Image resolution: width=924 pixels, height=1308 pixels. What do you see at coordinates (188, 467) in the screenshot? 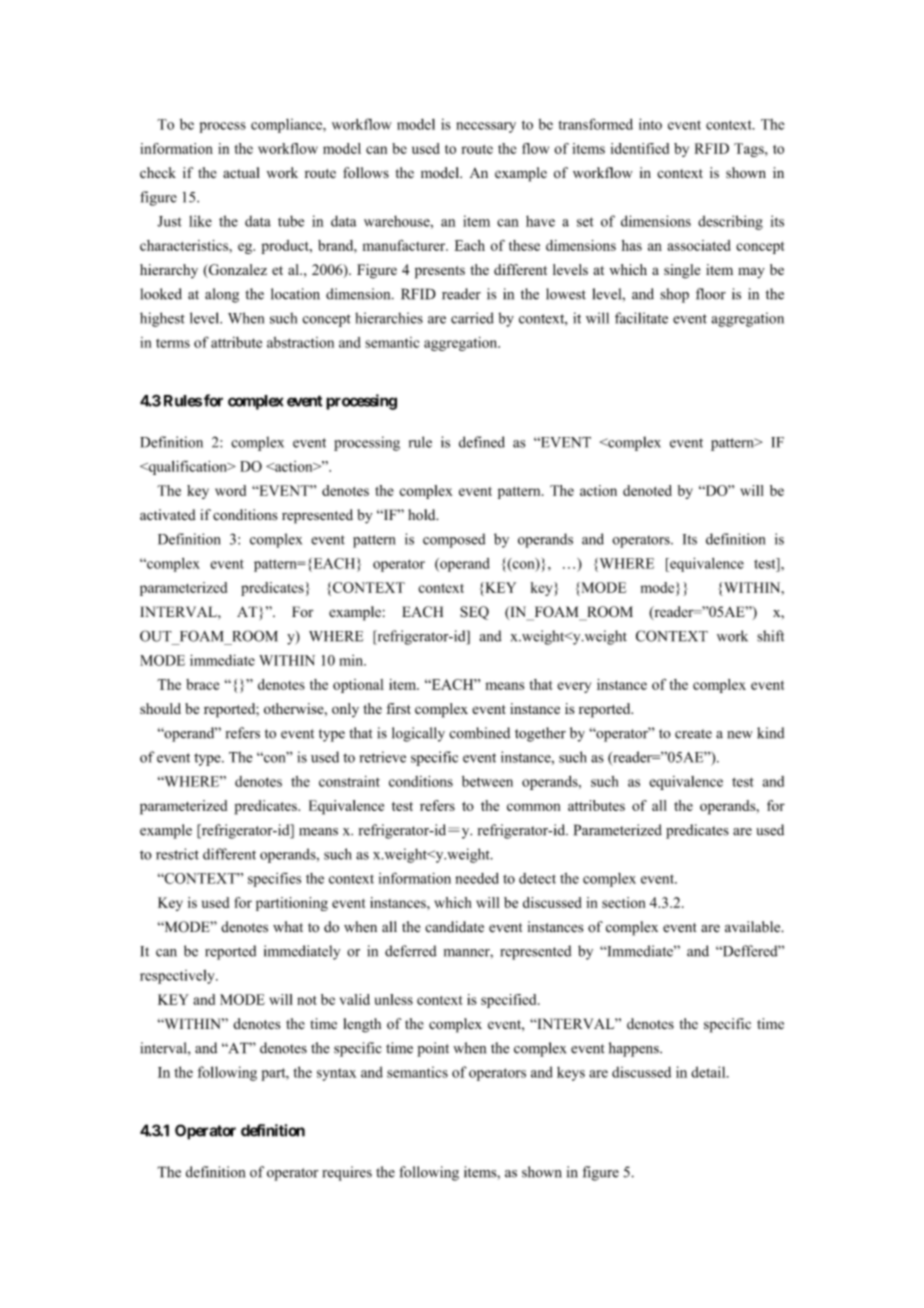
I see `qualification` at bounding box center [188, 467].
